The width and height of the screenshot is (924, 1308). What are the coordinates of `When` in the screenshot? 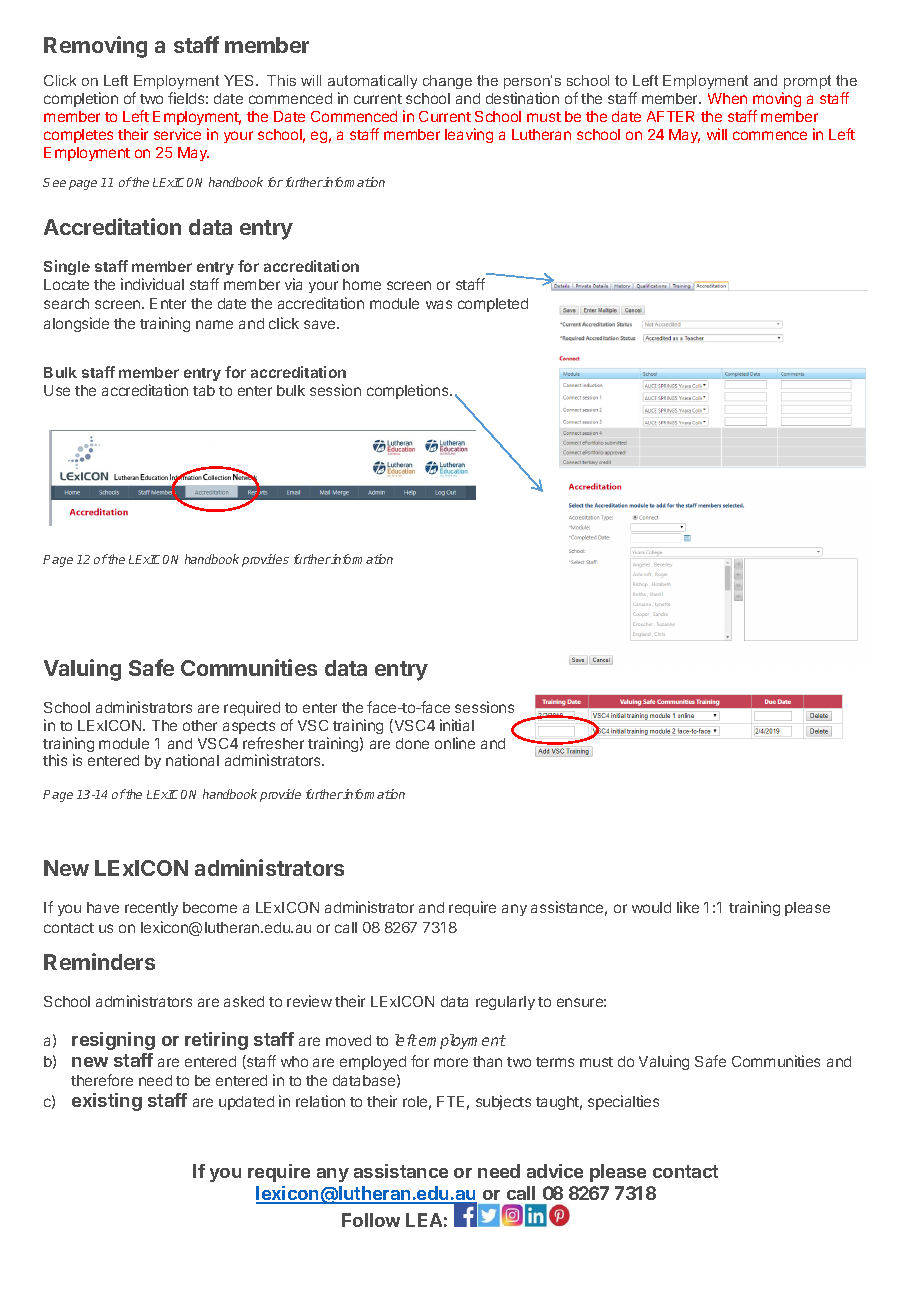 It's located at (727, 98).
